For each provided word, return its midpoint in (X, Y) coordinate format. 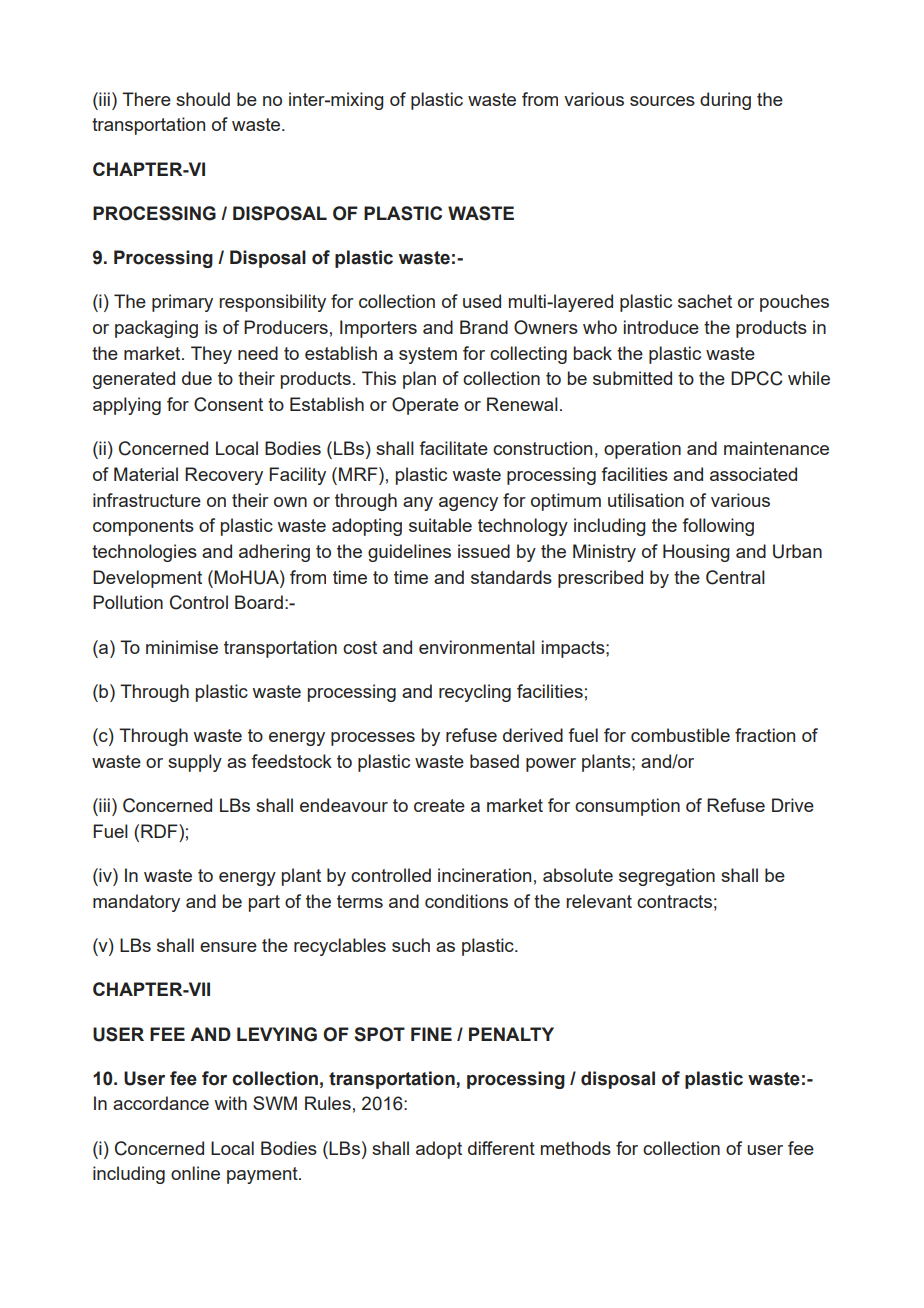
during (725, 101)
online (195, 1173)
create (439, 805)
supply (195, 763)
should (203, 99)
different (501, 1148)
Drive (793, 805)
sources (662, 101)
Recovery (224, 476)
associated (753, 474)
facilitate (453, 448)
